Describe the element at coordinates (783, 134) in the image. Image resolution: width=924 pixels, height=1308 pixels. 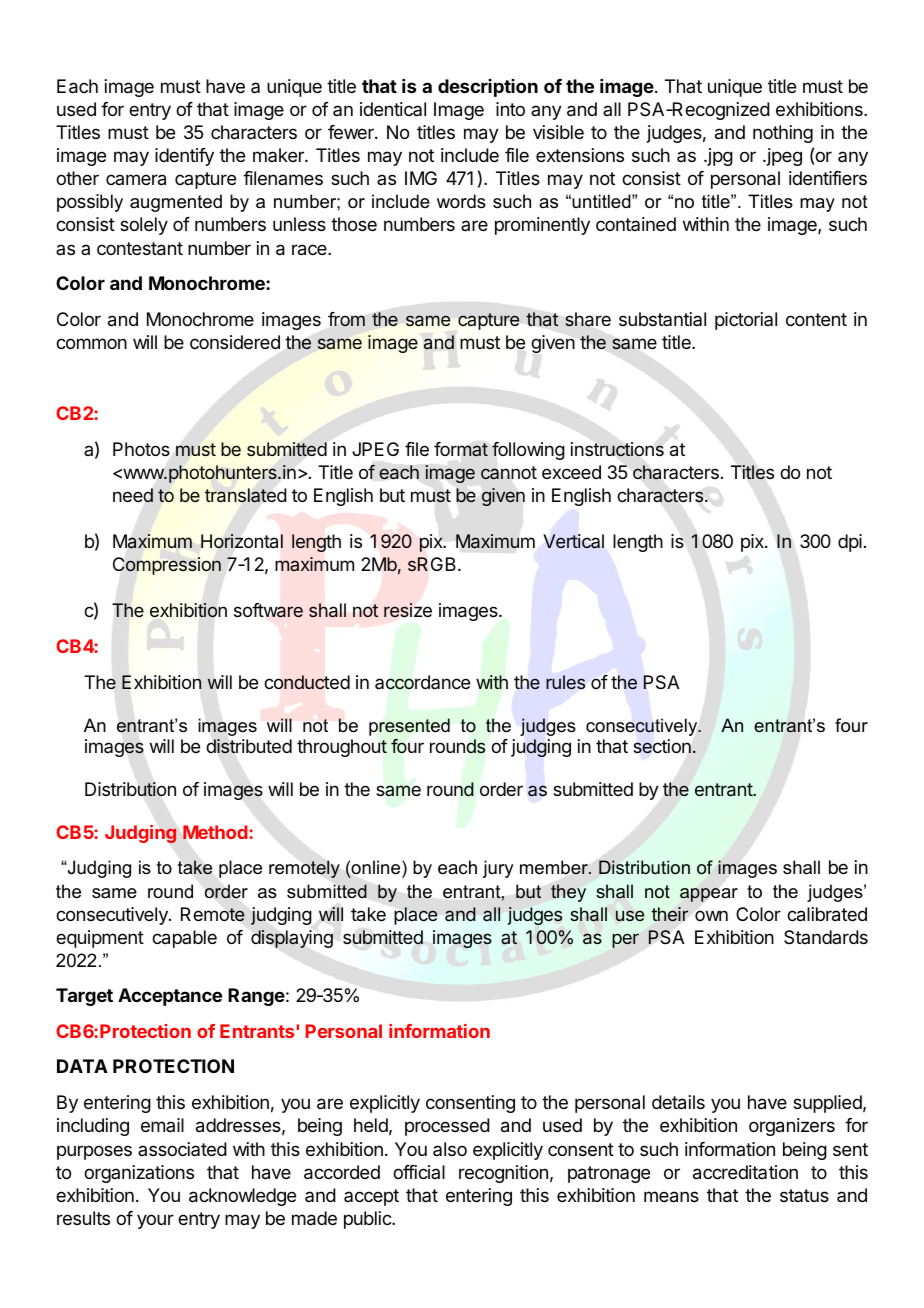
I see `nothing` at that location.
